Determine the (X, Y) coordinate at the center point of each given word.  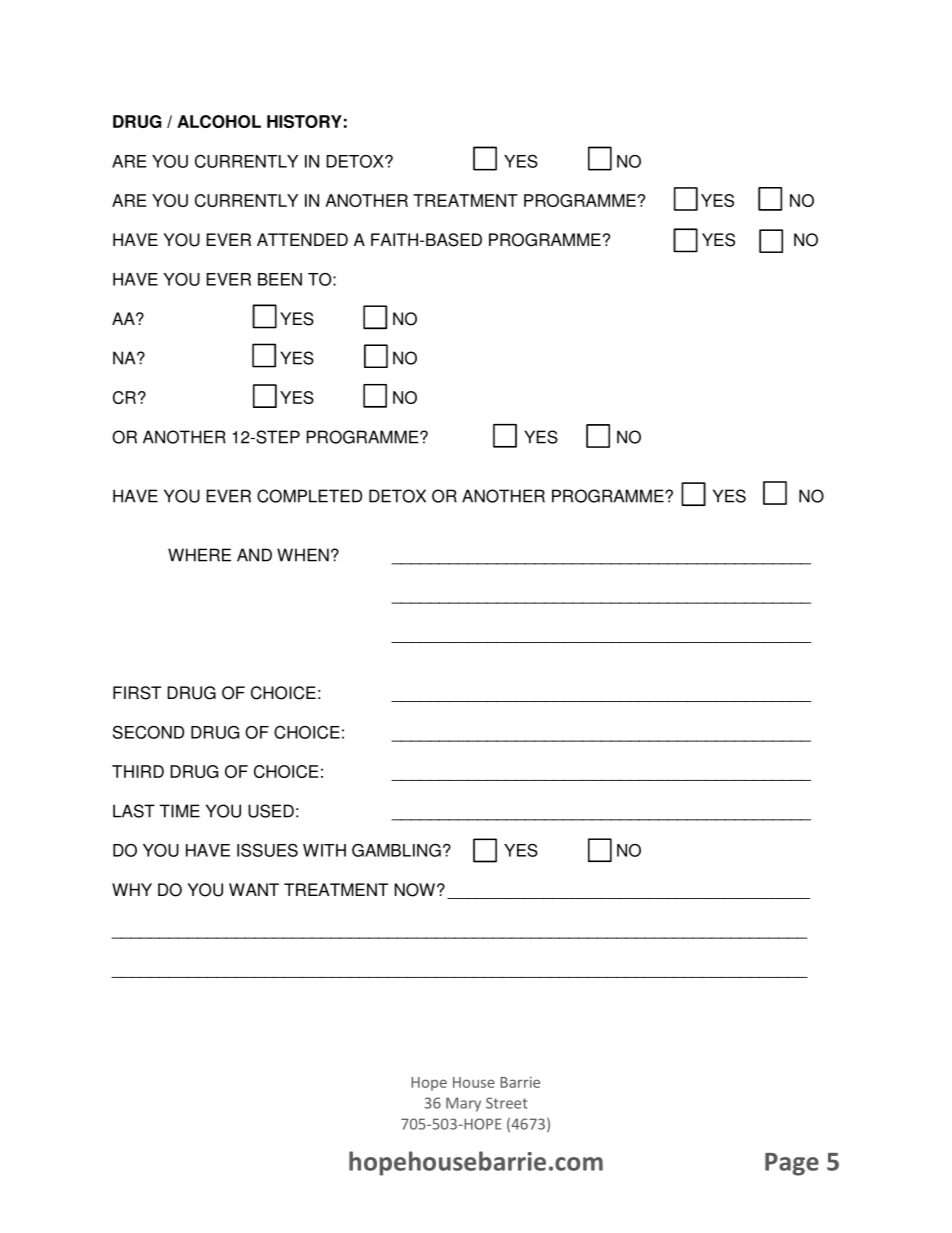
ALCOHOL (219, 121)
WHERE (199, 555)
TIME (180, 811)
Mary (463, 1104)
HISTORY (304, 121)
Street (507, 1103)
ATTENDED (302, 239)
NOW (414, 890)
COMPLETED (309, 496)
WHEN (303, 555)
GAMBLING (396, 850)
